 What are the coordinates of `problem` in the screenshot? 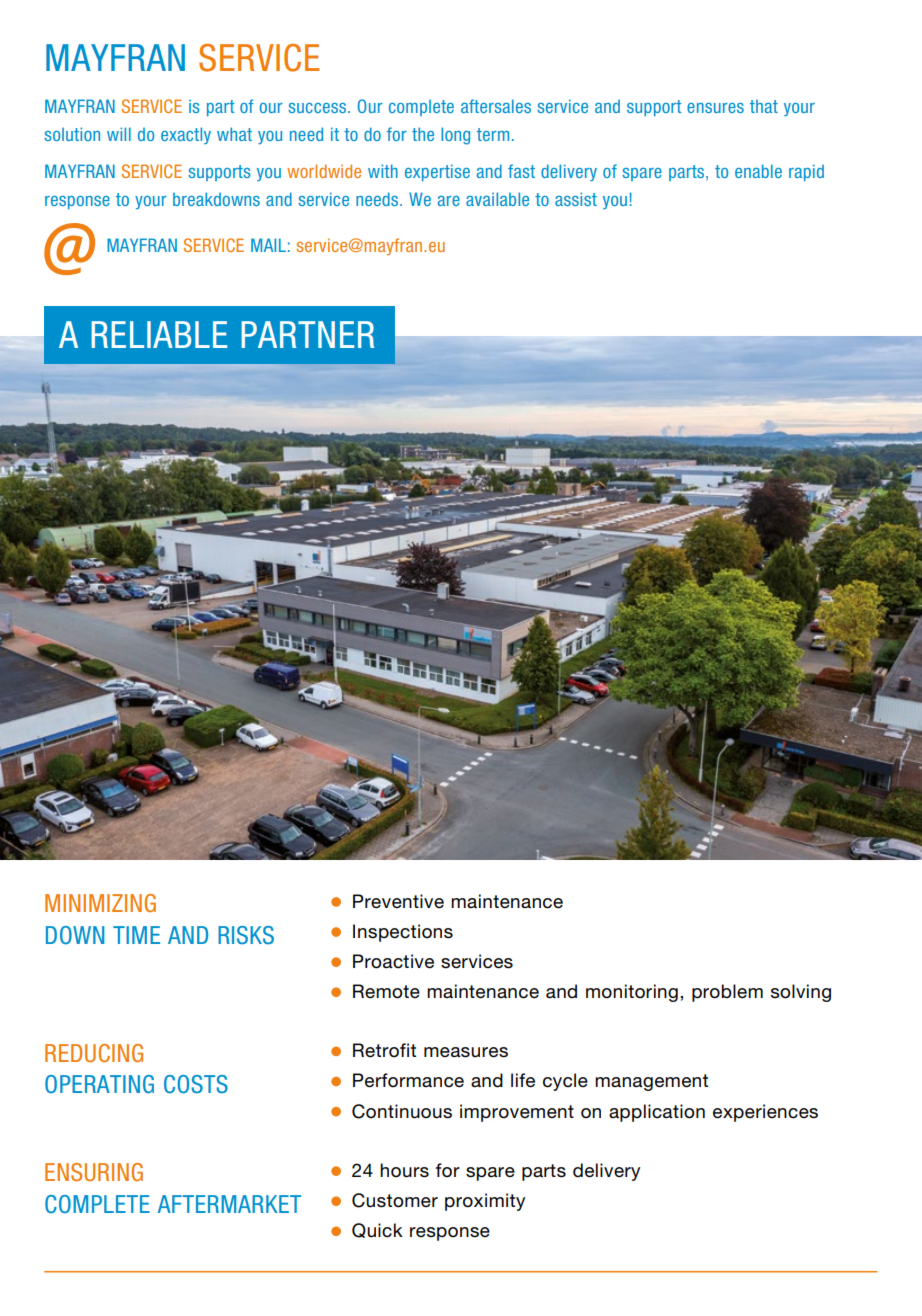 It's located at (727, 993).
